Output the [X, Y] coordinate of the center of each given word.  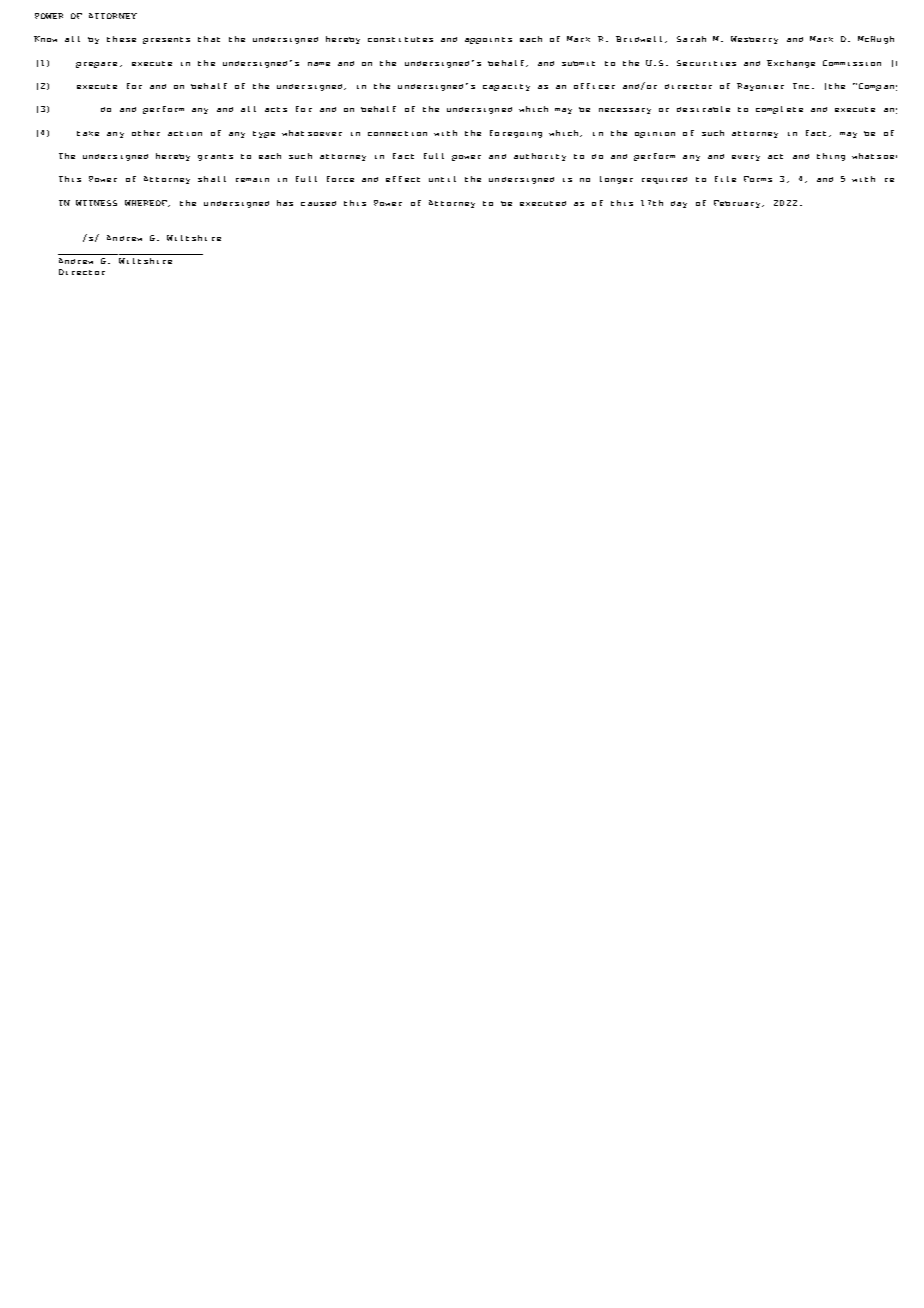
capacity [506, 87]
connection [397, 133]
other [146, 133]
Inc [801, 86]
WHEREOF [147, 203]
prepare [98, 65]
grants [215, 157]
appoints [488, 40]
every [746, 158]
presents [166, 40]
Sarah [691, 39]
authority [540, 157]
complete [779, 110]
